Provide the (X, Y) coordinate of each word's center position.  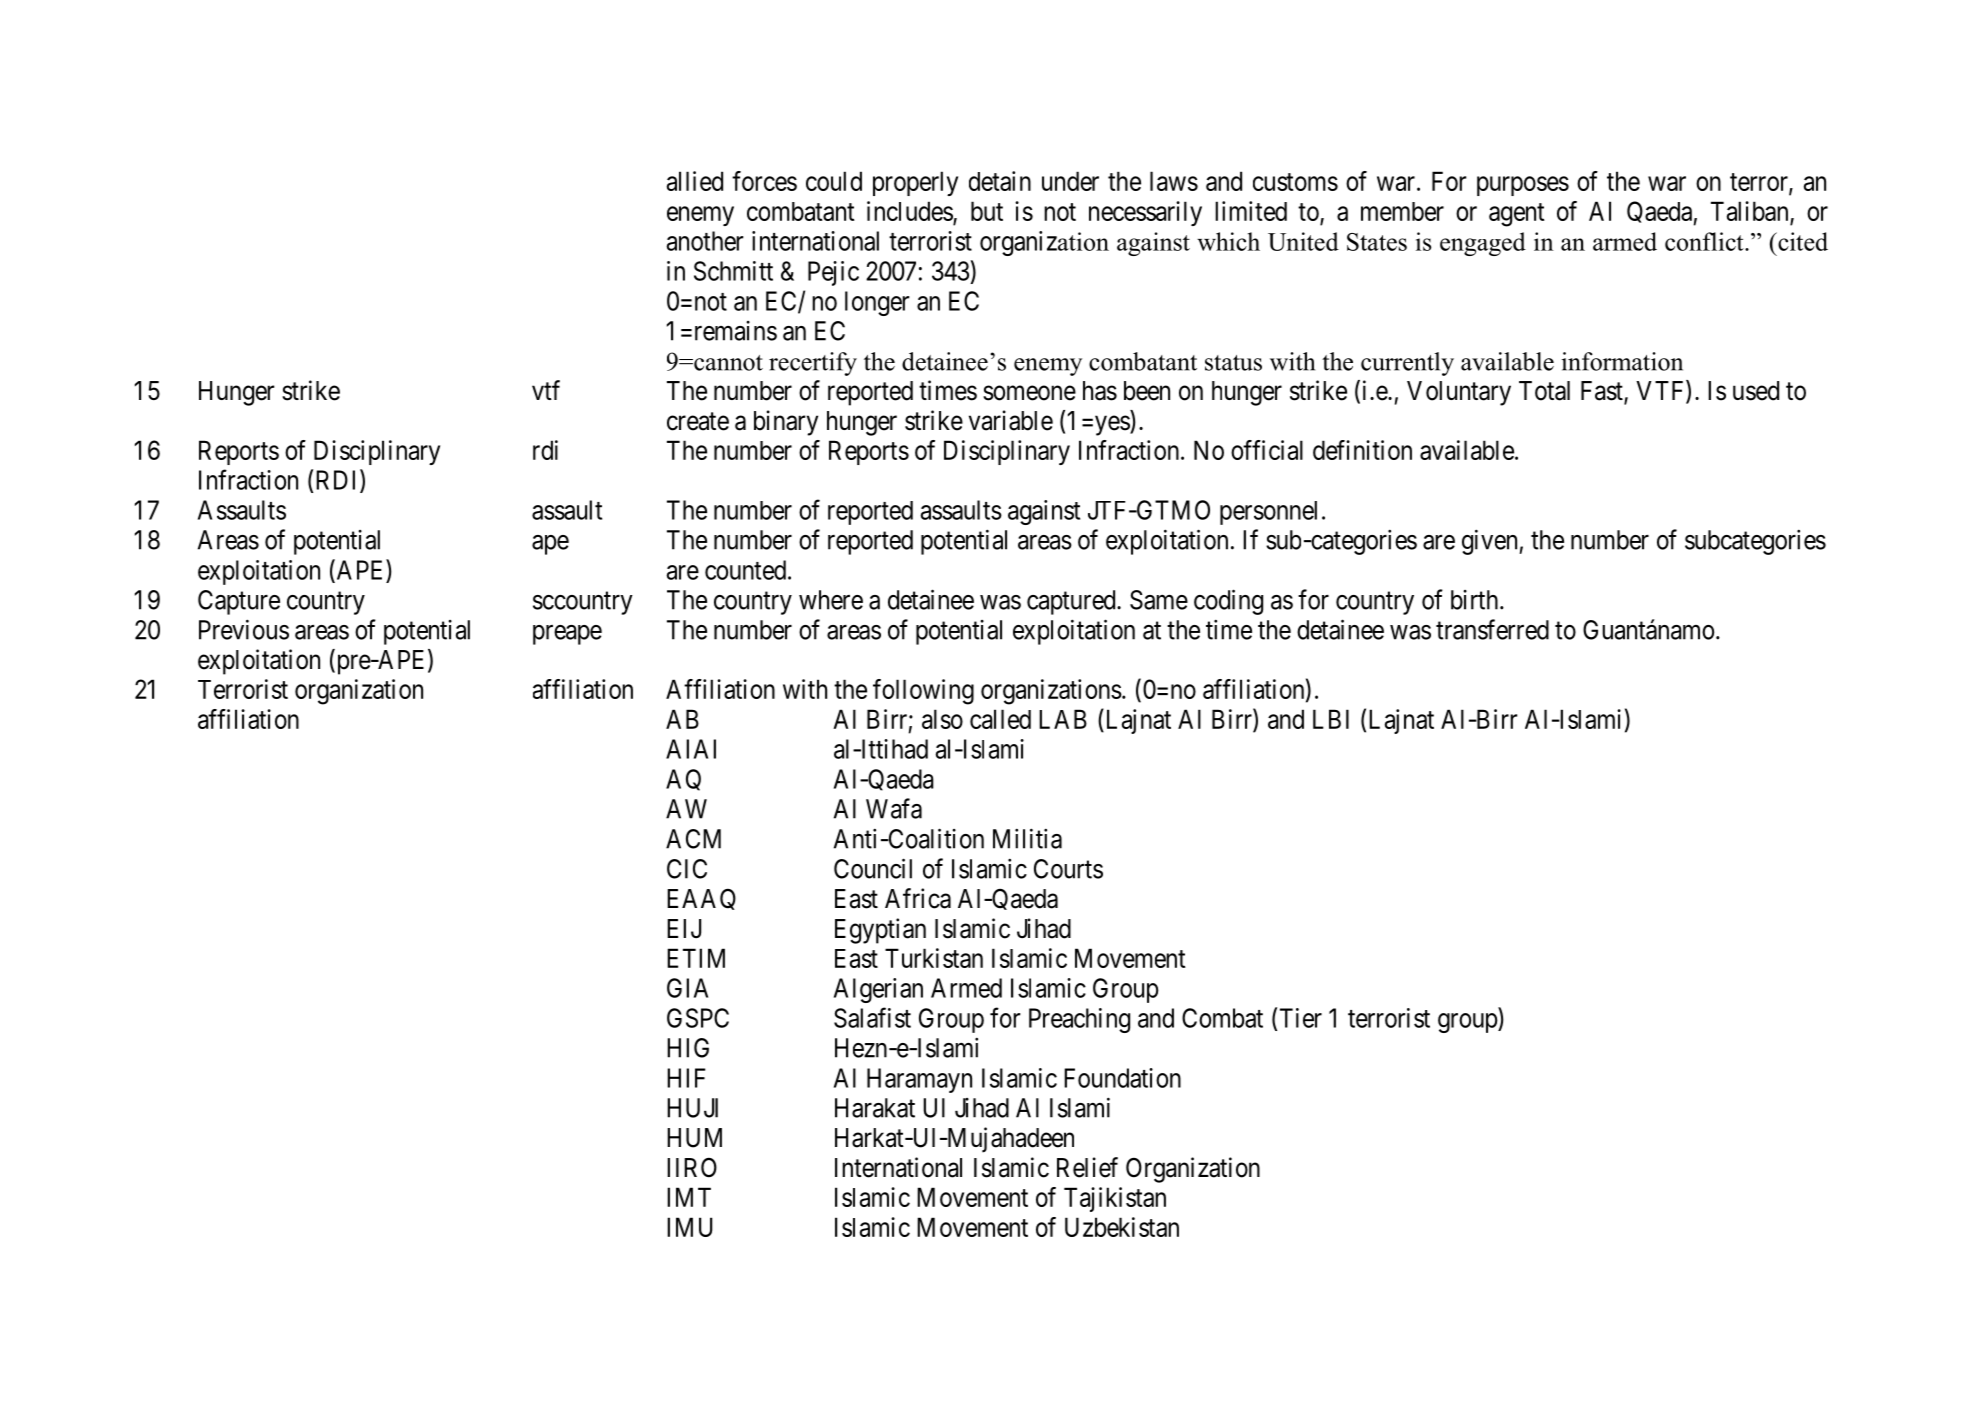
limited (1251, 211)
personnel (1268, 513)
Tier (1301, 1018)
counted (747, 570)
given (1491, 542)
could (834, 181)
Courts (1068, 869)
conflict (1705, 241)
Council (873, 868)
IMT (689, 1197)
